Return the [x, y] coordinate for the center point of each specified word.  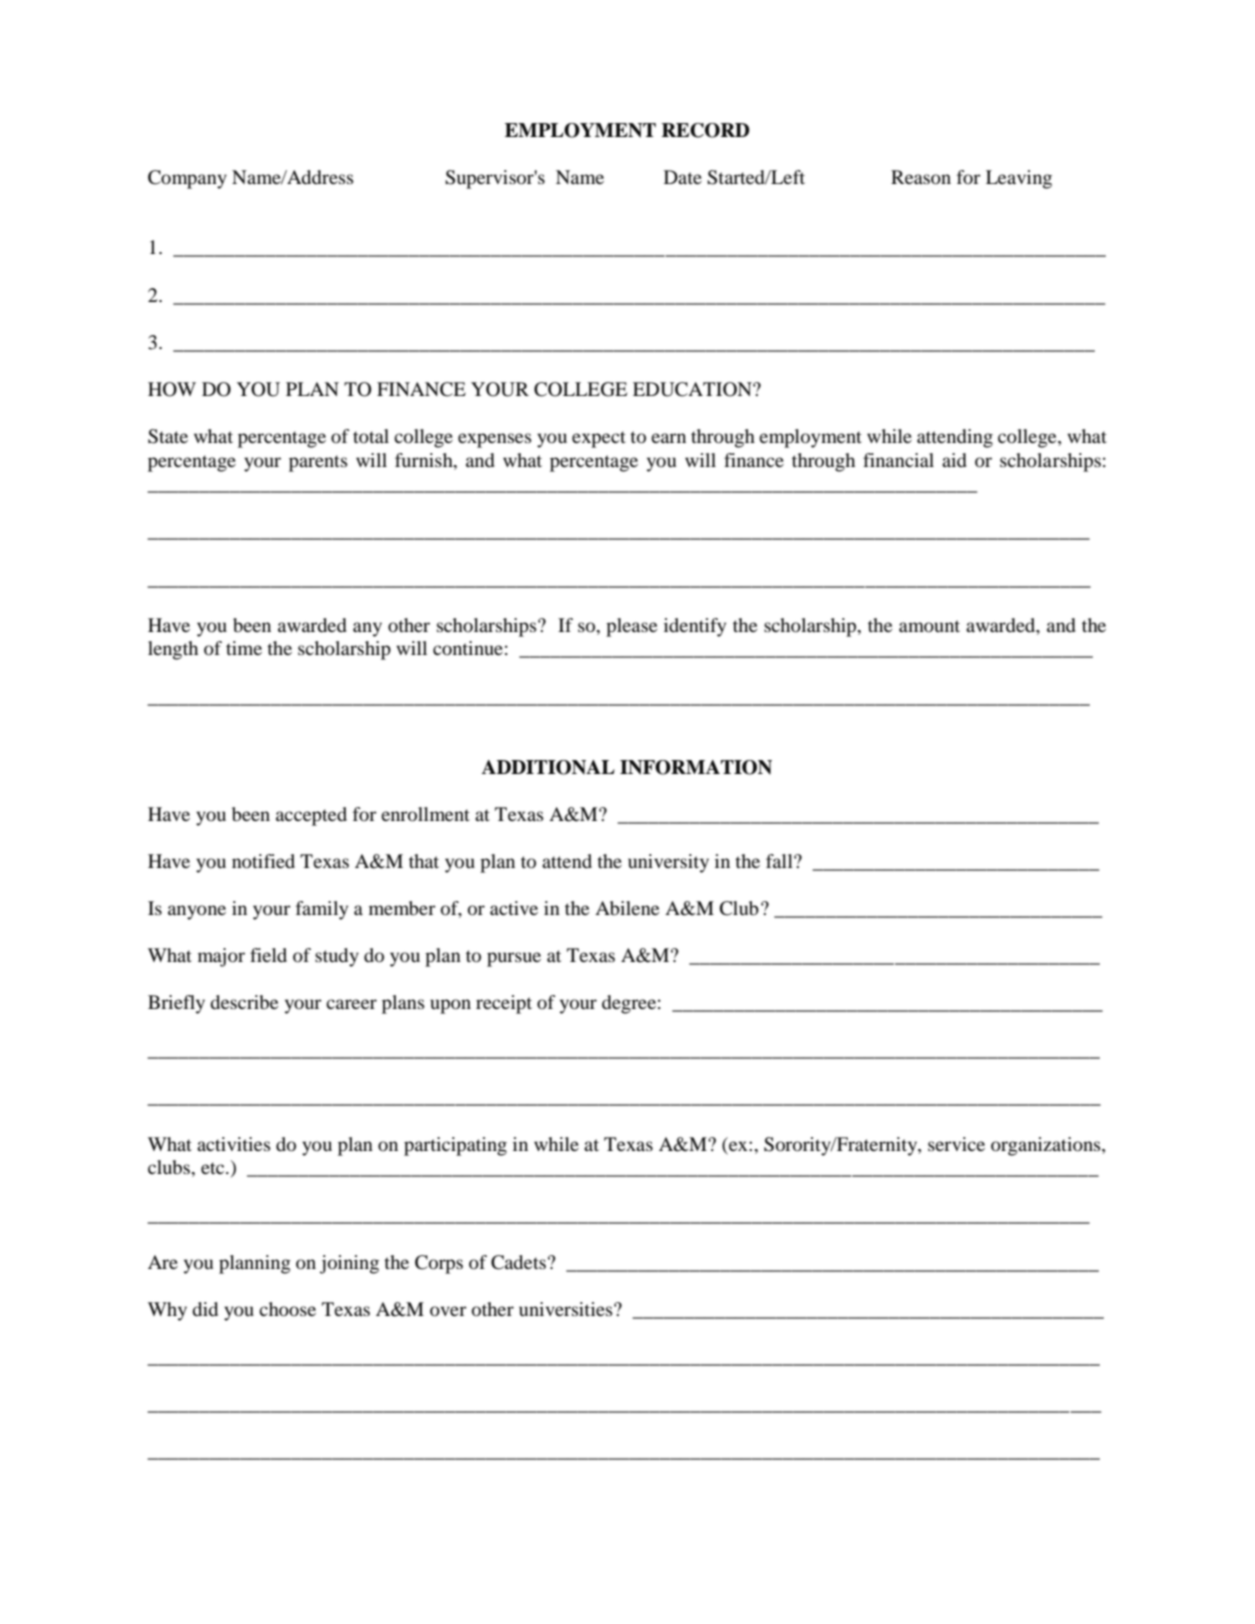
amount [929, 626]
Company [187, 179]
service [956, 1144]
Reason [921, 177]
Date [683, 177]
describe [244, 1002]
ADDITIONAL [548, 767]
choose [287, 1309]
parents [318, 463]
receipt [504, 1004]
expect [599, 439]
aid [954, 460]
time [244, 648]
